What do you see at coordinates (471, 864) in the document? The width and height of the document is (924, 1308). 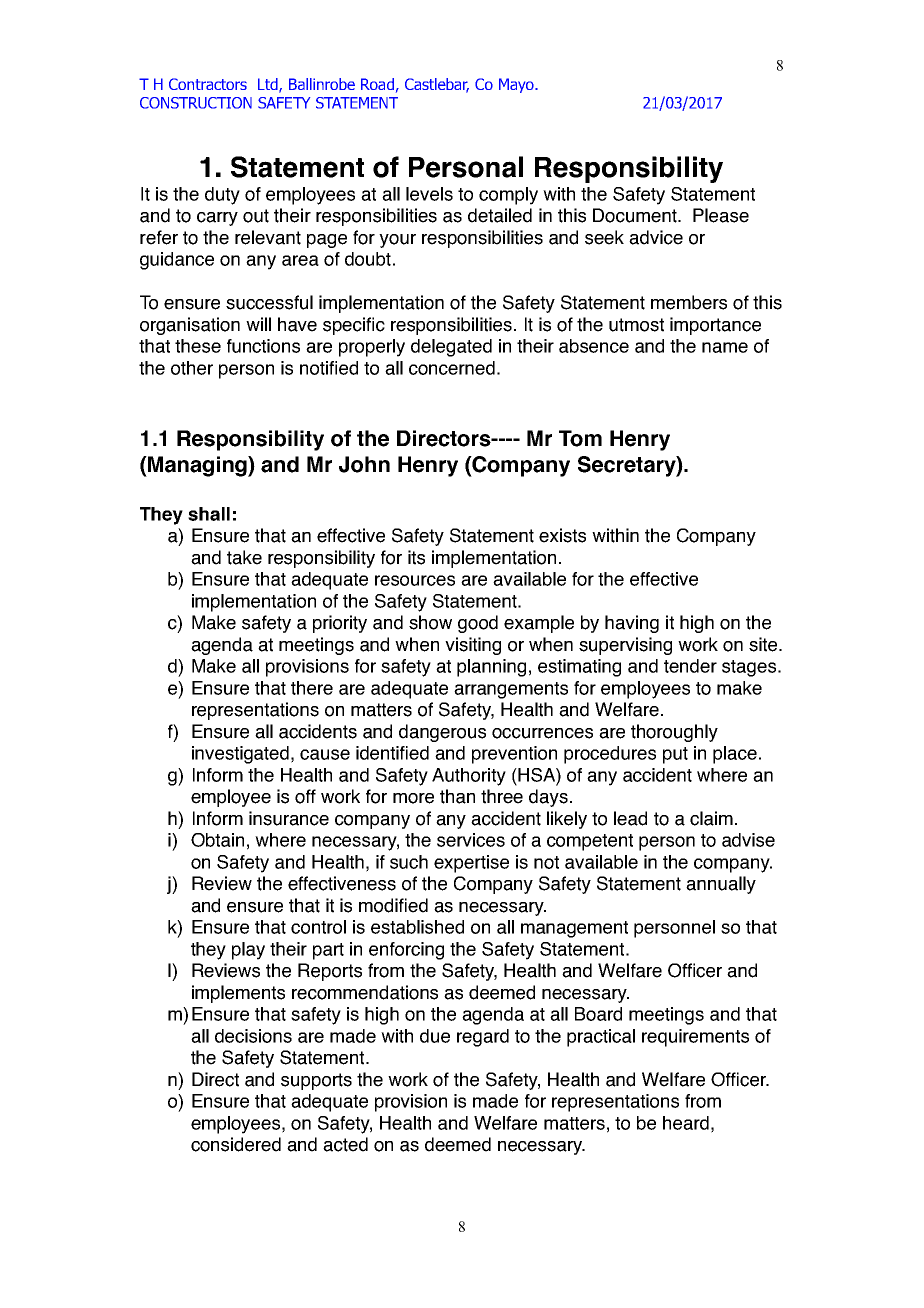 I see `expertise` at bounding box center [471, 864].
